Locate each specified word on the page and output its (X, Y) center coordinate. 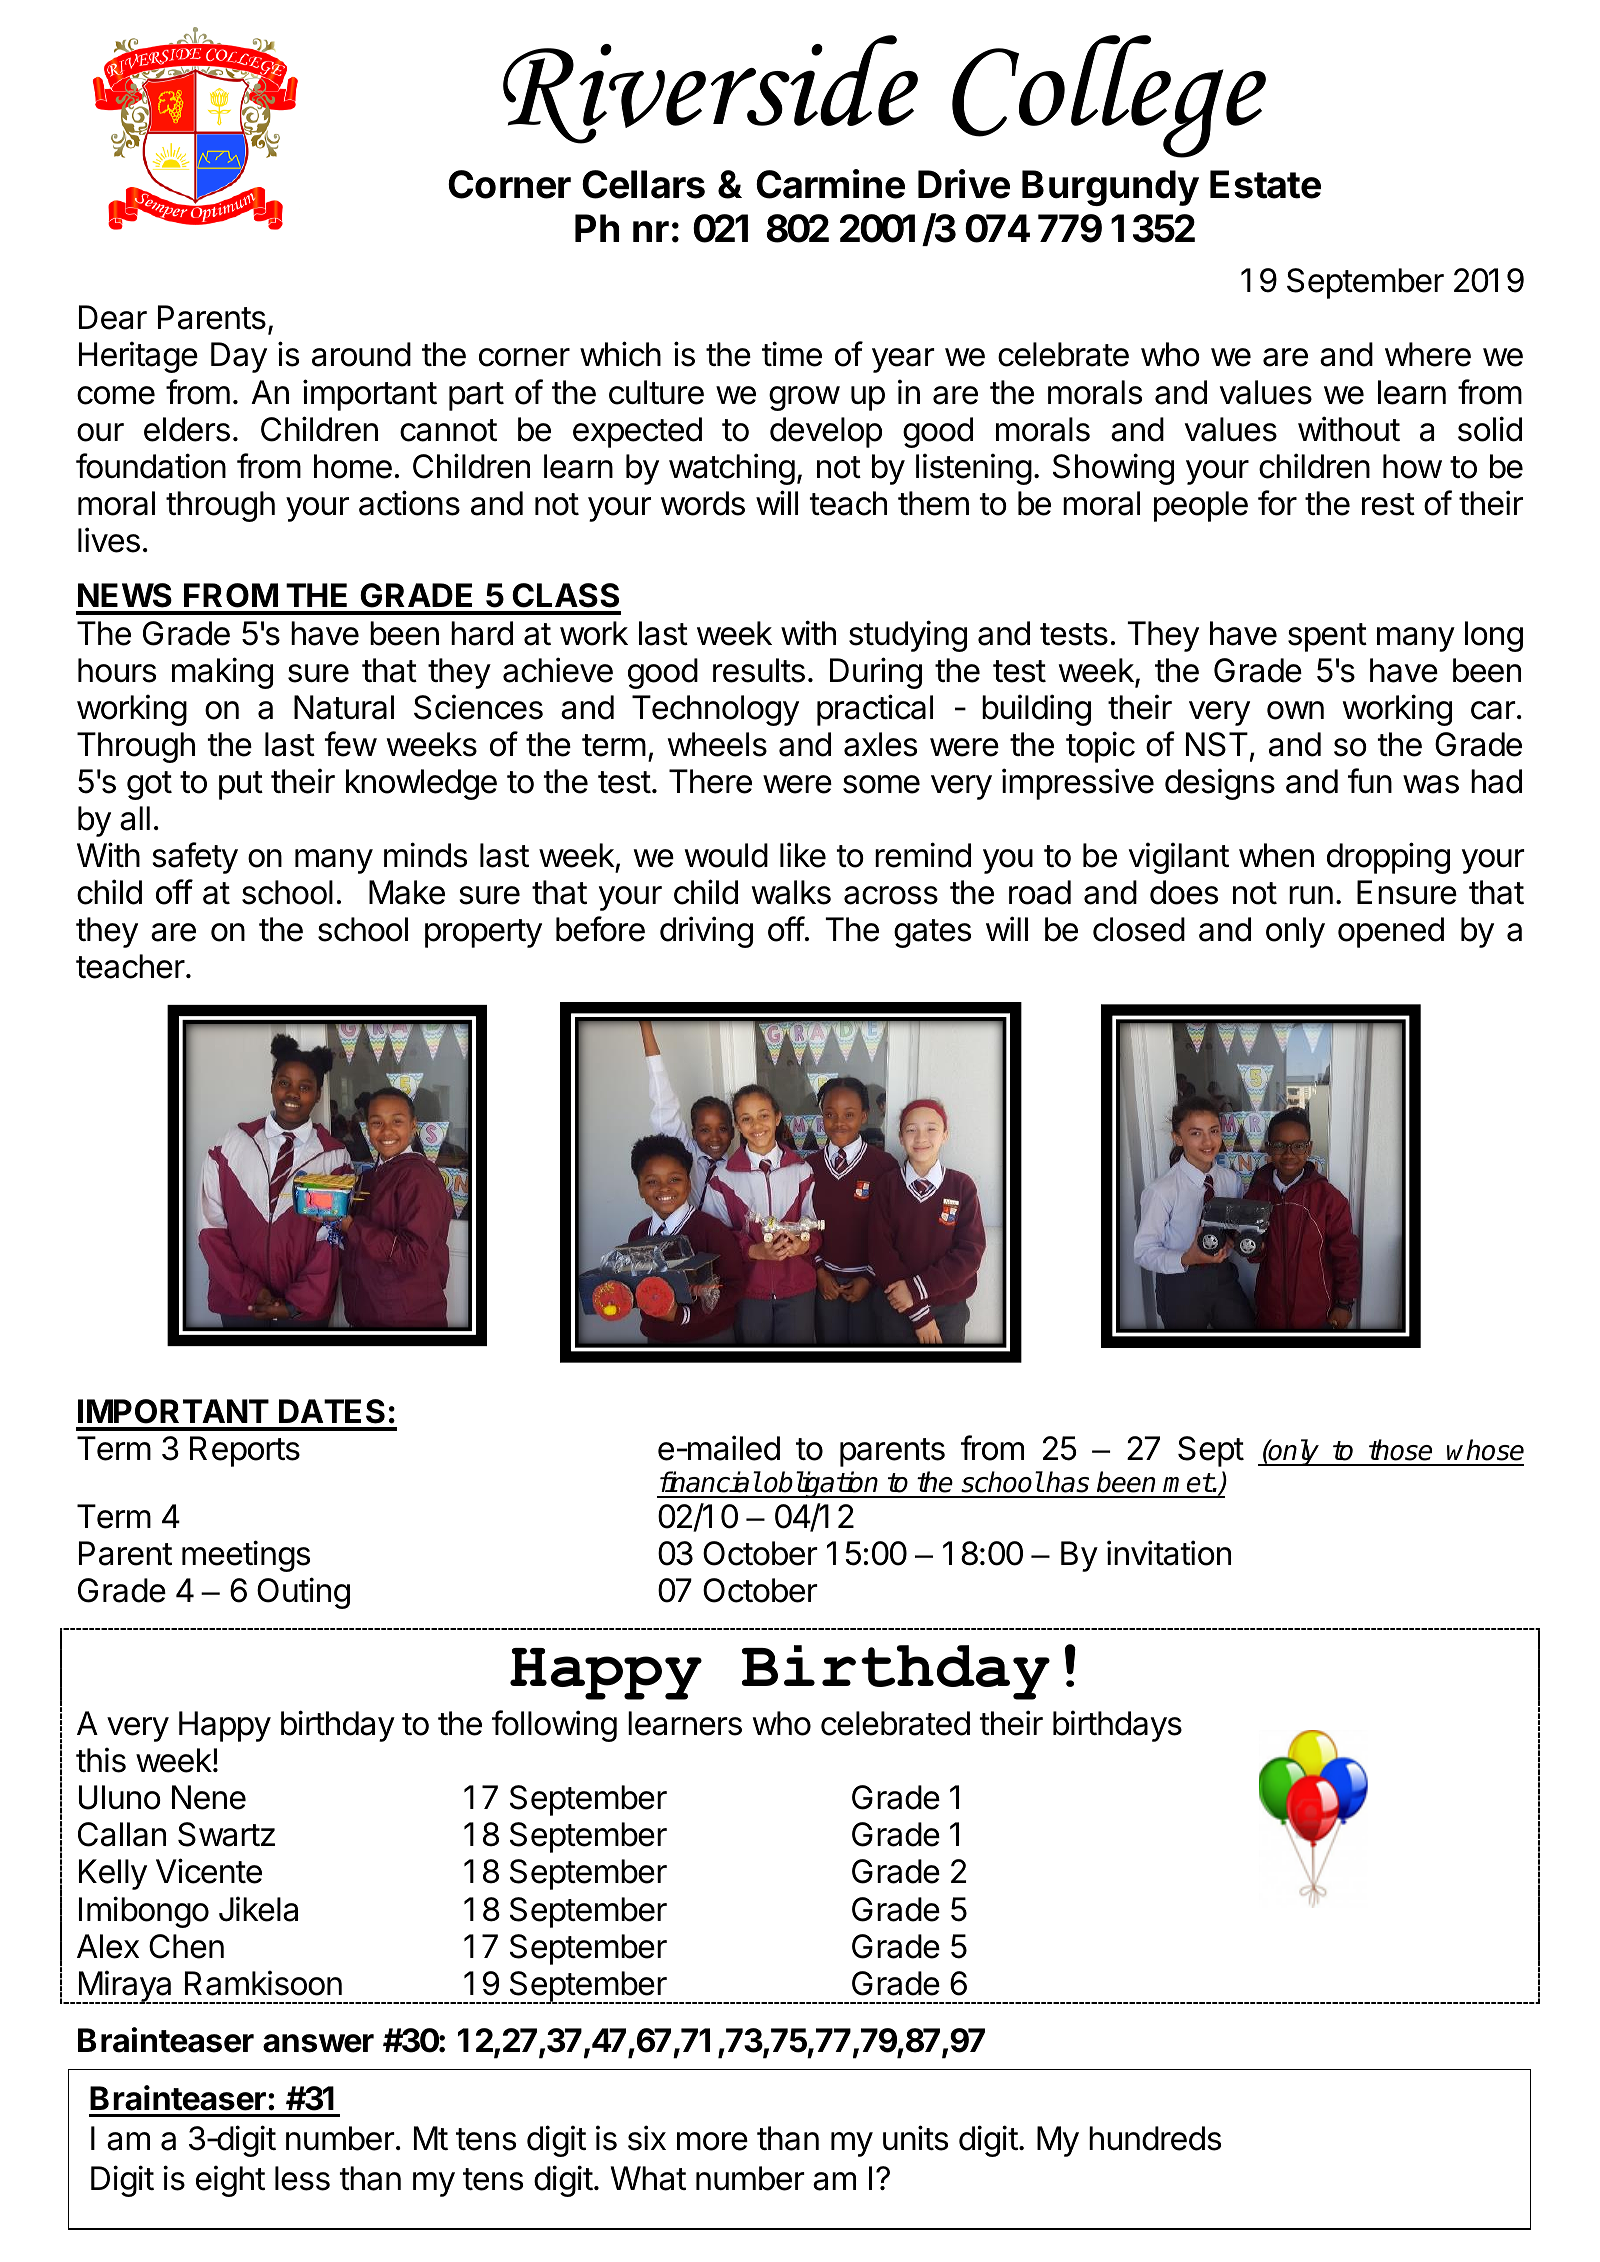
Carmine (830, 184)
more (712, 2141)
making (222, 673)
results (759, 670)
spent (1327, 637)
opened (1391, 932)
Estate (1265, 184)
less (302, 2178)
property (483, 933)
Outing (303, 1593)
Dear (113, 317)
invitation (1169, 1553)
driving (706, 932)
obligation (822, 1484)
